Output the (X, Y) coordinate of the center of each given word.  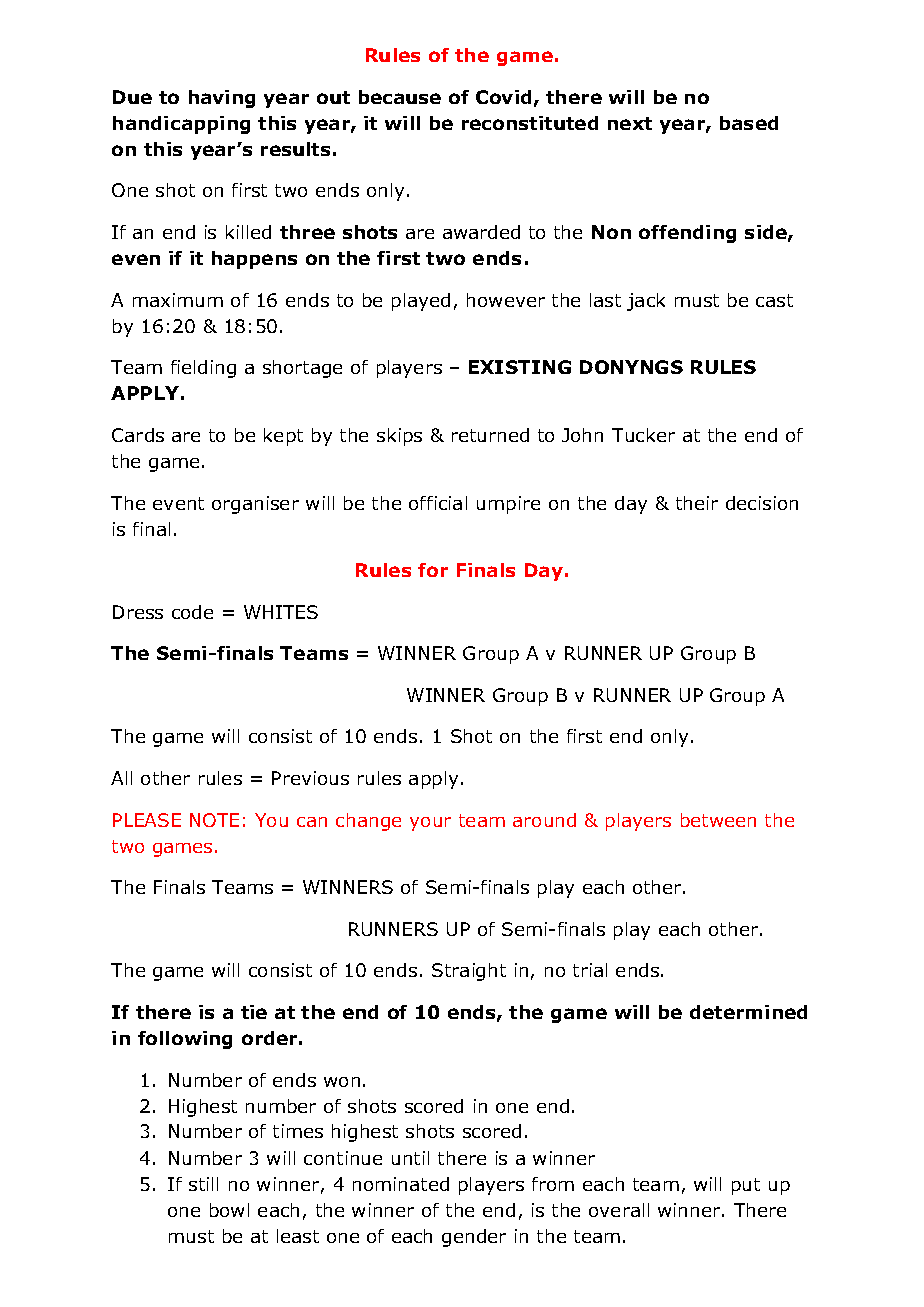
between (718, 820)
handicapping (181, 125)
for (433, 570)
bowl (229, 1210)
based (749, 123)
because (400, 97)
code (192, 612)
